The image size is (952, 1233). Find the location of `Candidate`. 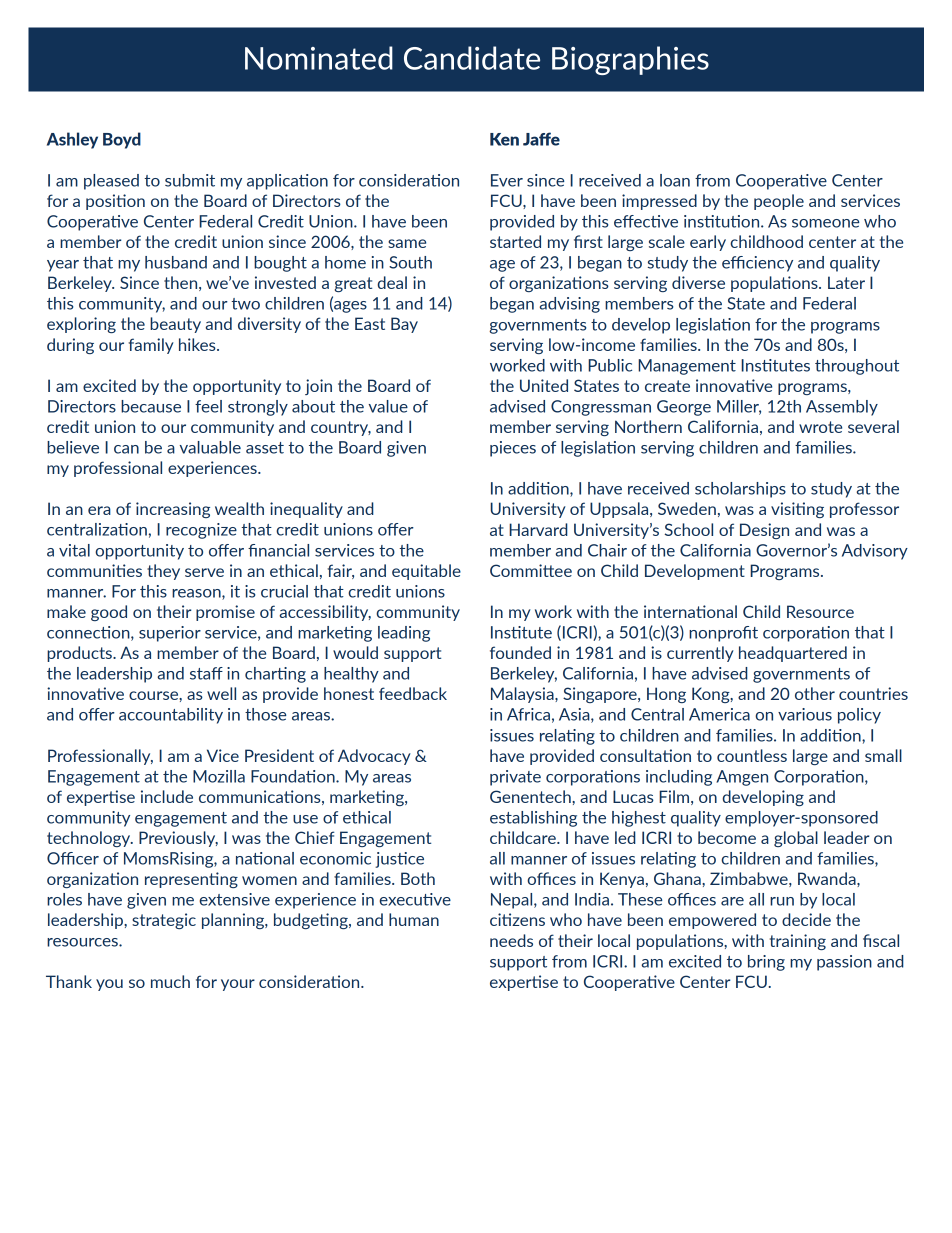

Candidate is located at coordinates (472, 58).
